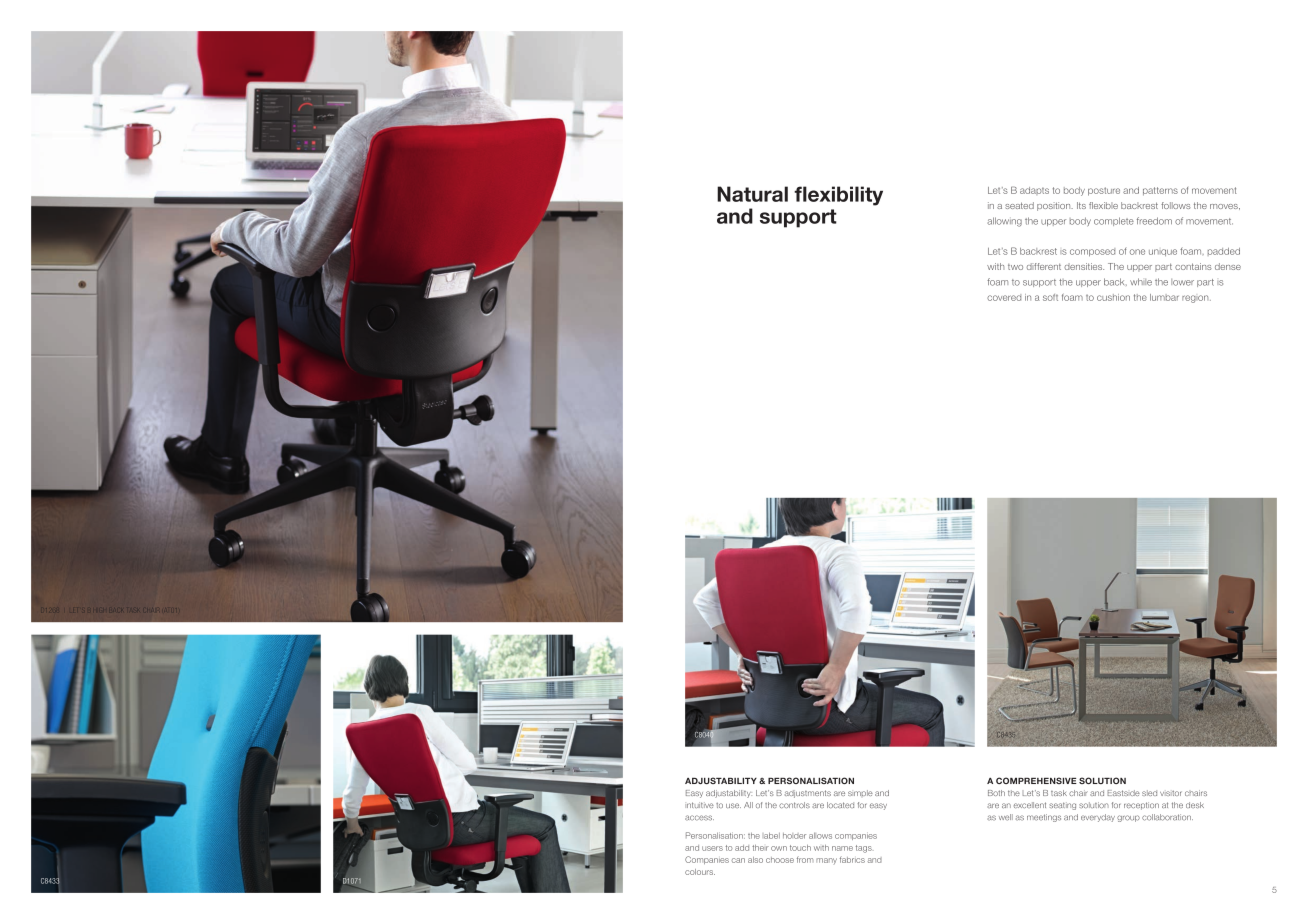  What do you see at coordinates (1004, 222) in the image?
I see `allowing` at bounding box center [1004, 222].
